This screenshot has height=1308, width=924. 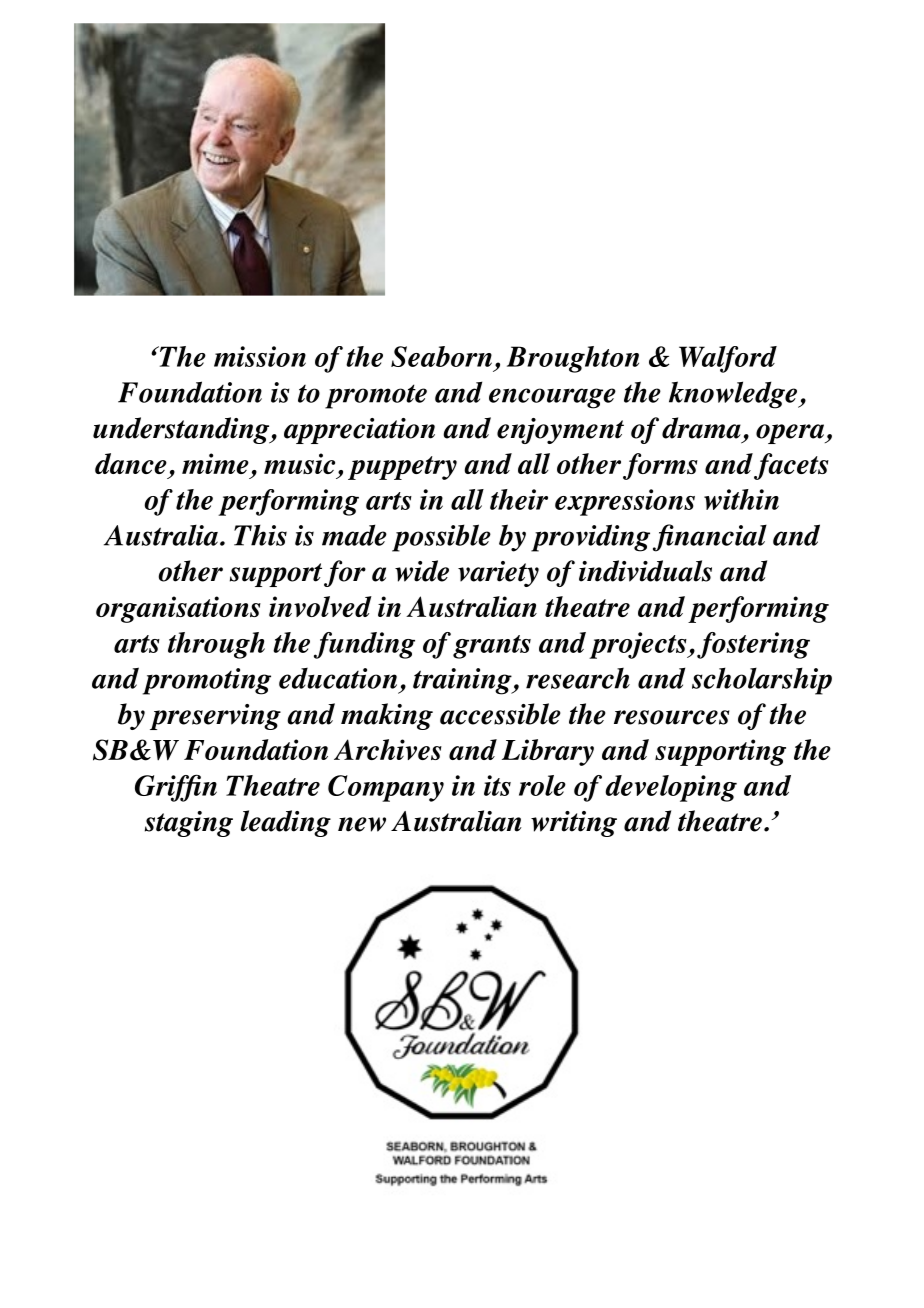 I want to click on mission, so click(x=260, y=356).
